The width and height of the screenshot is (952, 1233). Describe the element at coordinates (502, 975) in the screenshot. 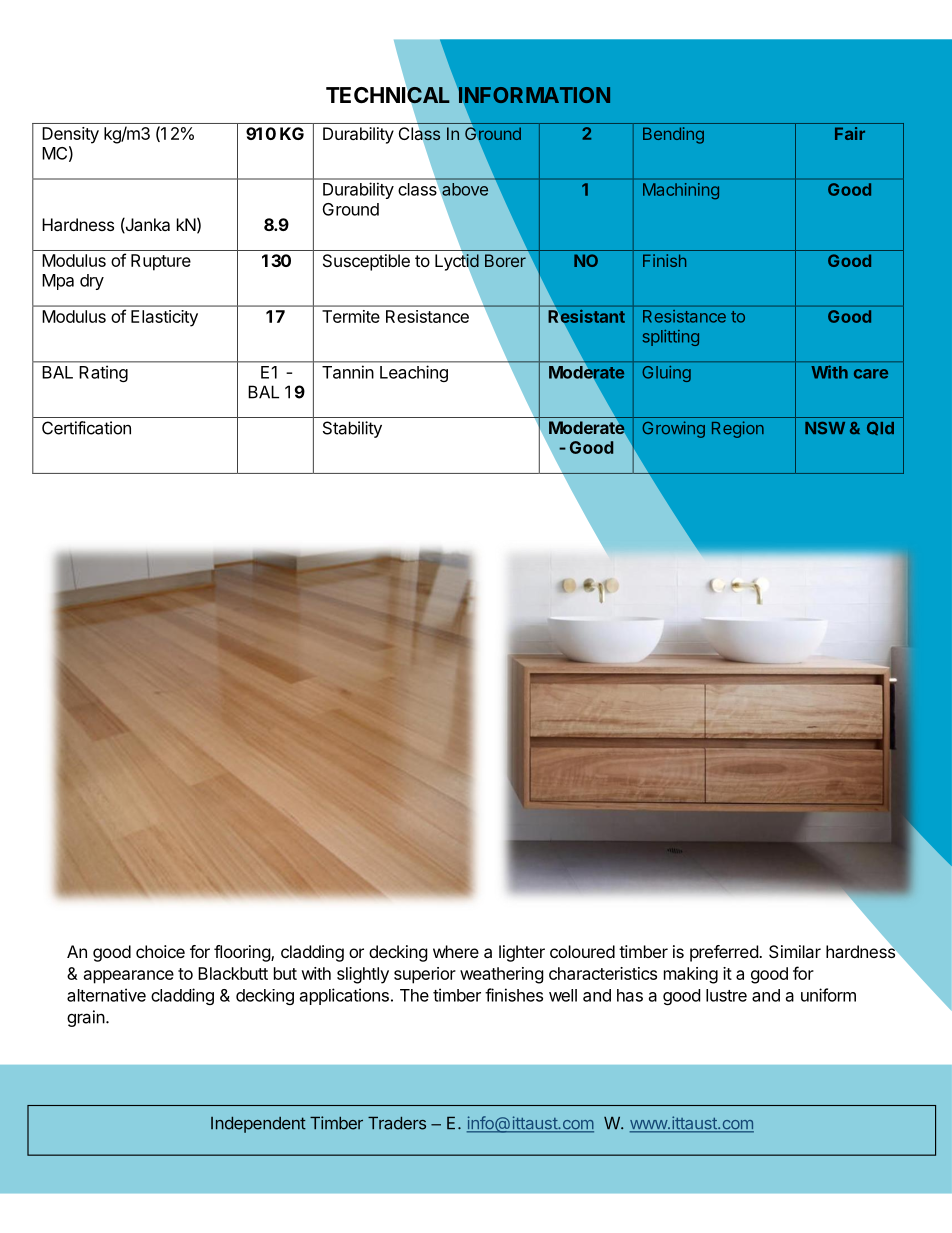

I see `weathering` at that location.
